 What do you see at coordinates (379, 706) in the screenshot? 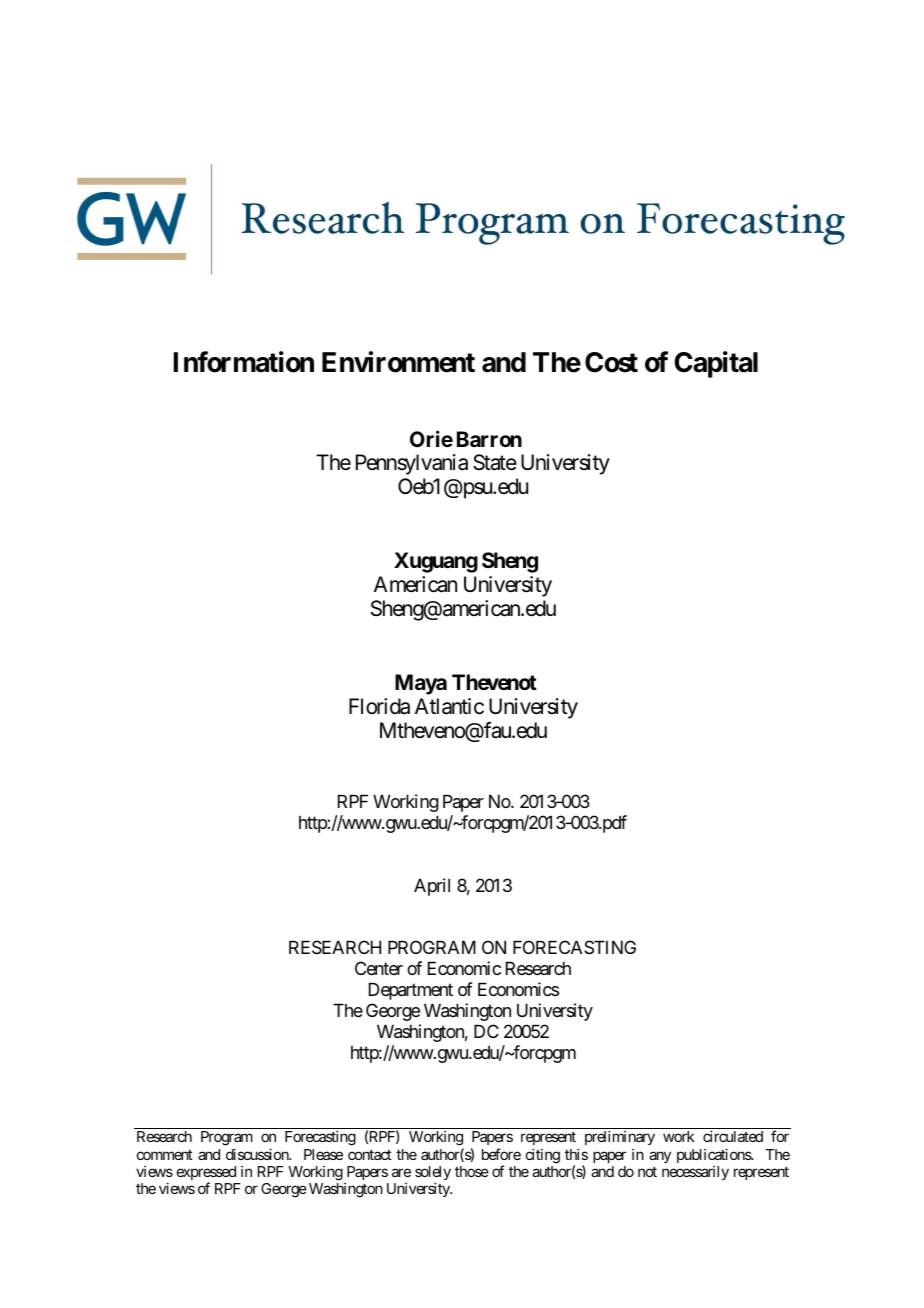
I see `Florida` at bounding box center [379, 706].
